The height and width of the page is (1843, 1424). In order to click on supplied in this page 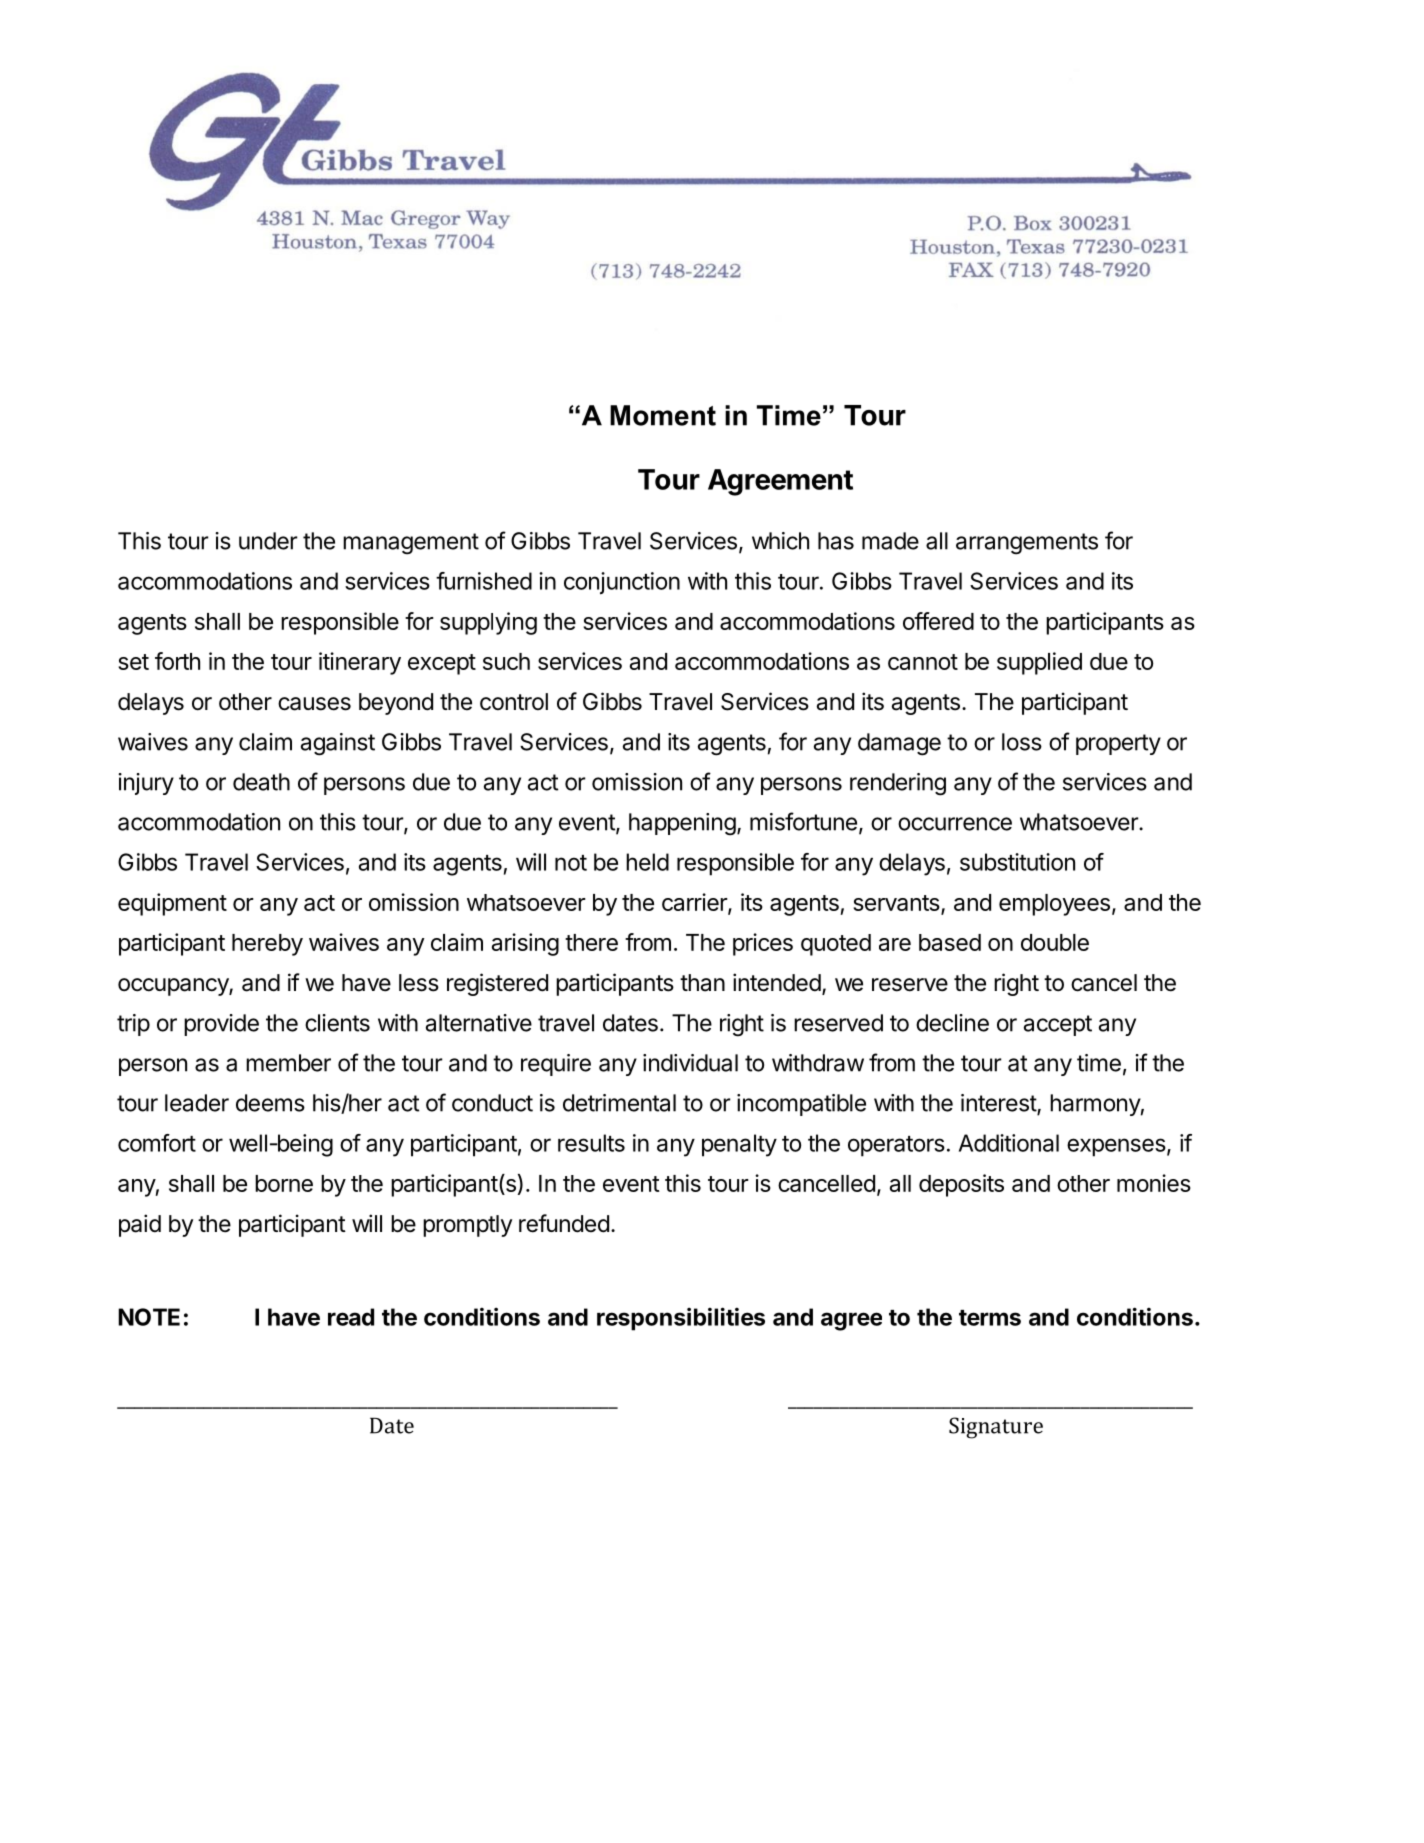, I will do `click(1039, 663)`.
